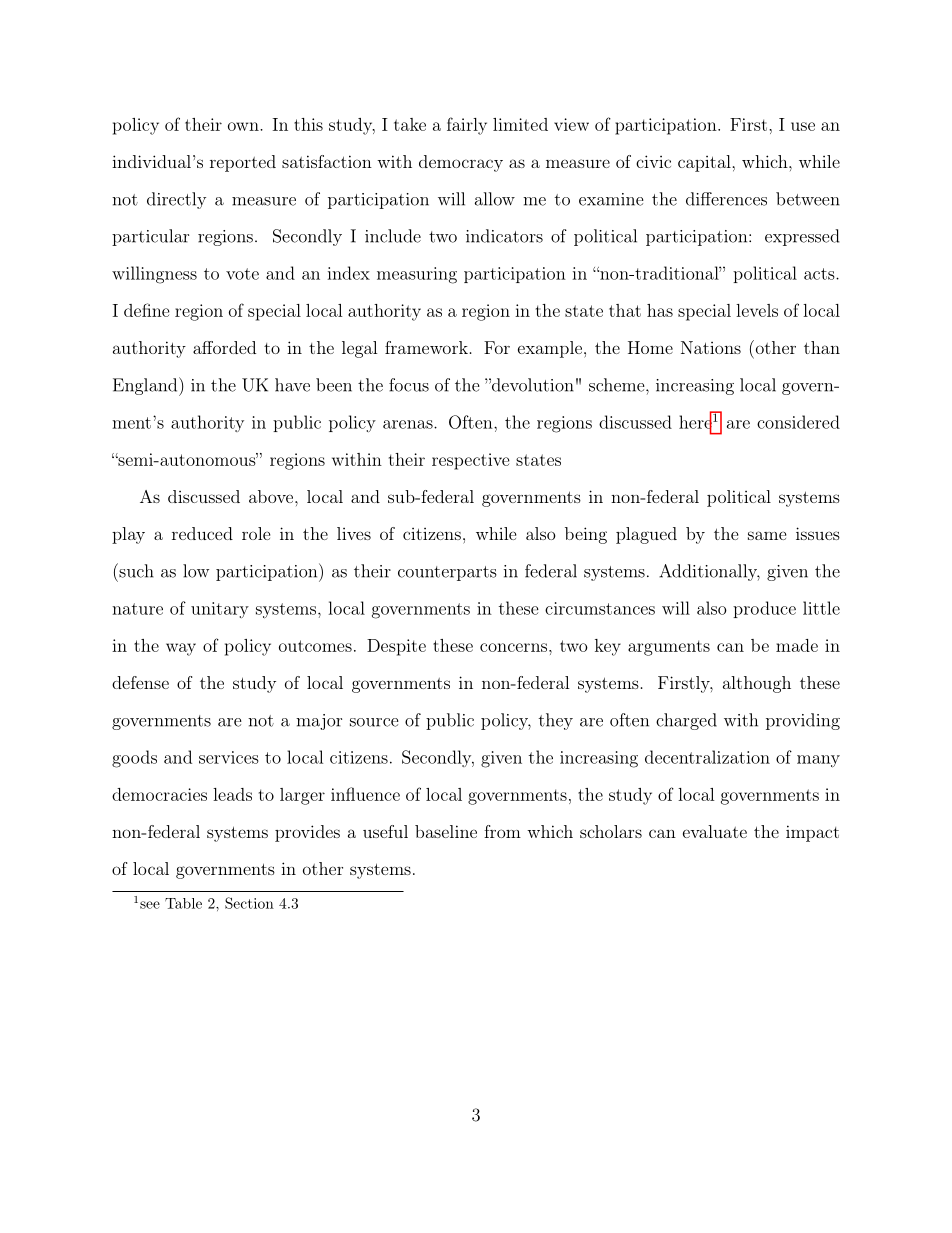 Image resolution: width=952 pixels, height=1233 pixels. What do you see at coordinates (715, 831) in the screenshot?
I see `evaluate` at bounding box center [715, 831].
